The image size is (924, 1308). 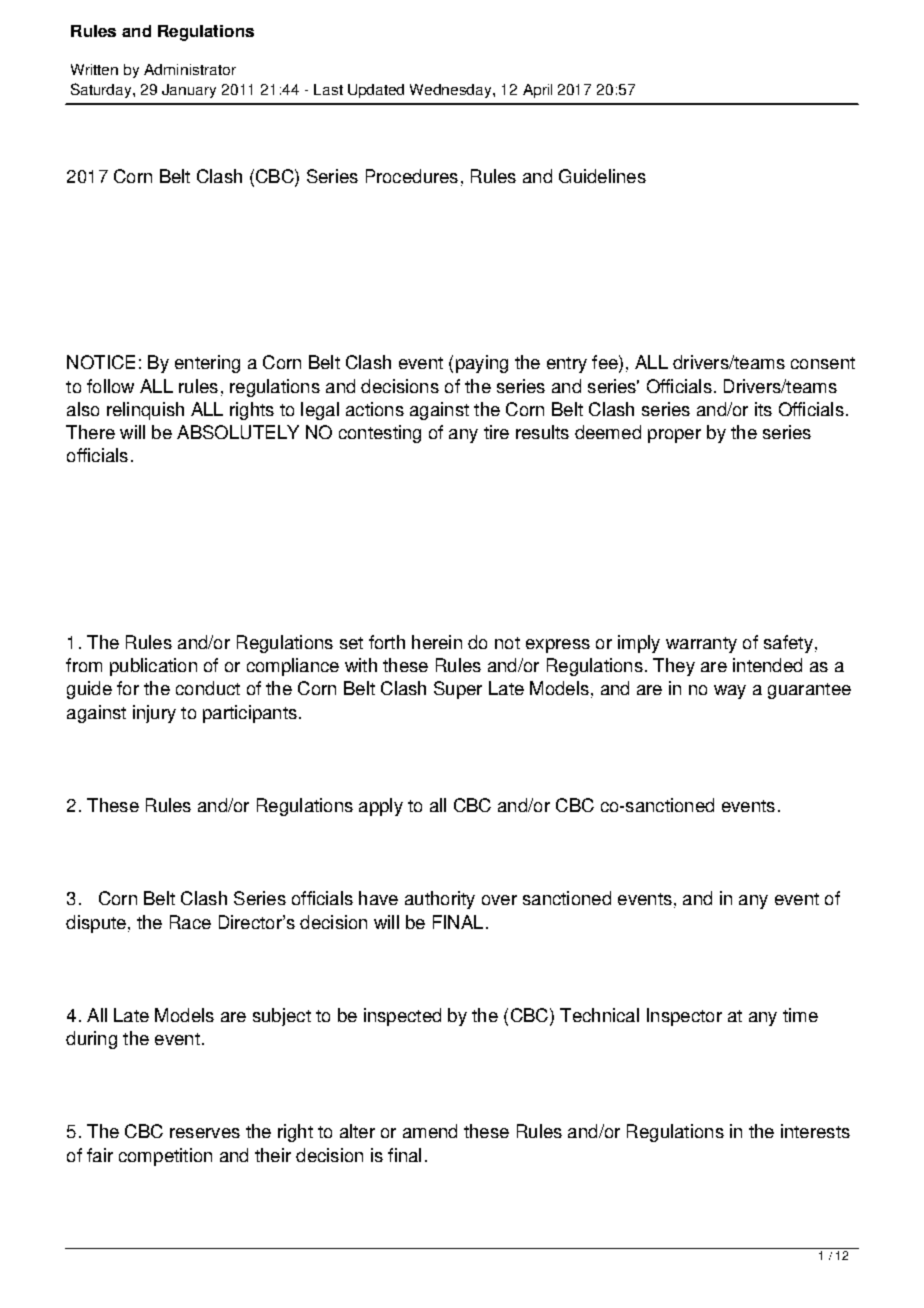 What do you see at coordinates (205, 1133) in the page?
I see `reserves` at bounding box center [205, 1133].
